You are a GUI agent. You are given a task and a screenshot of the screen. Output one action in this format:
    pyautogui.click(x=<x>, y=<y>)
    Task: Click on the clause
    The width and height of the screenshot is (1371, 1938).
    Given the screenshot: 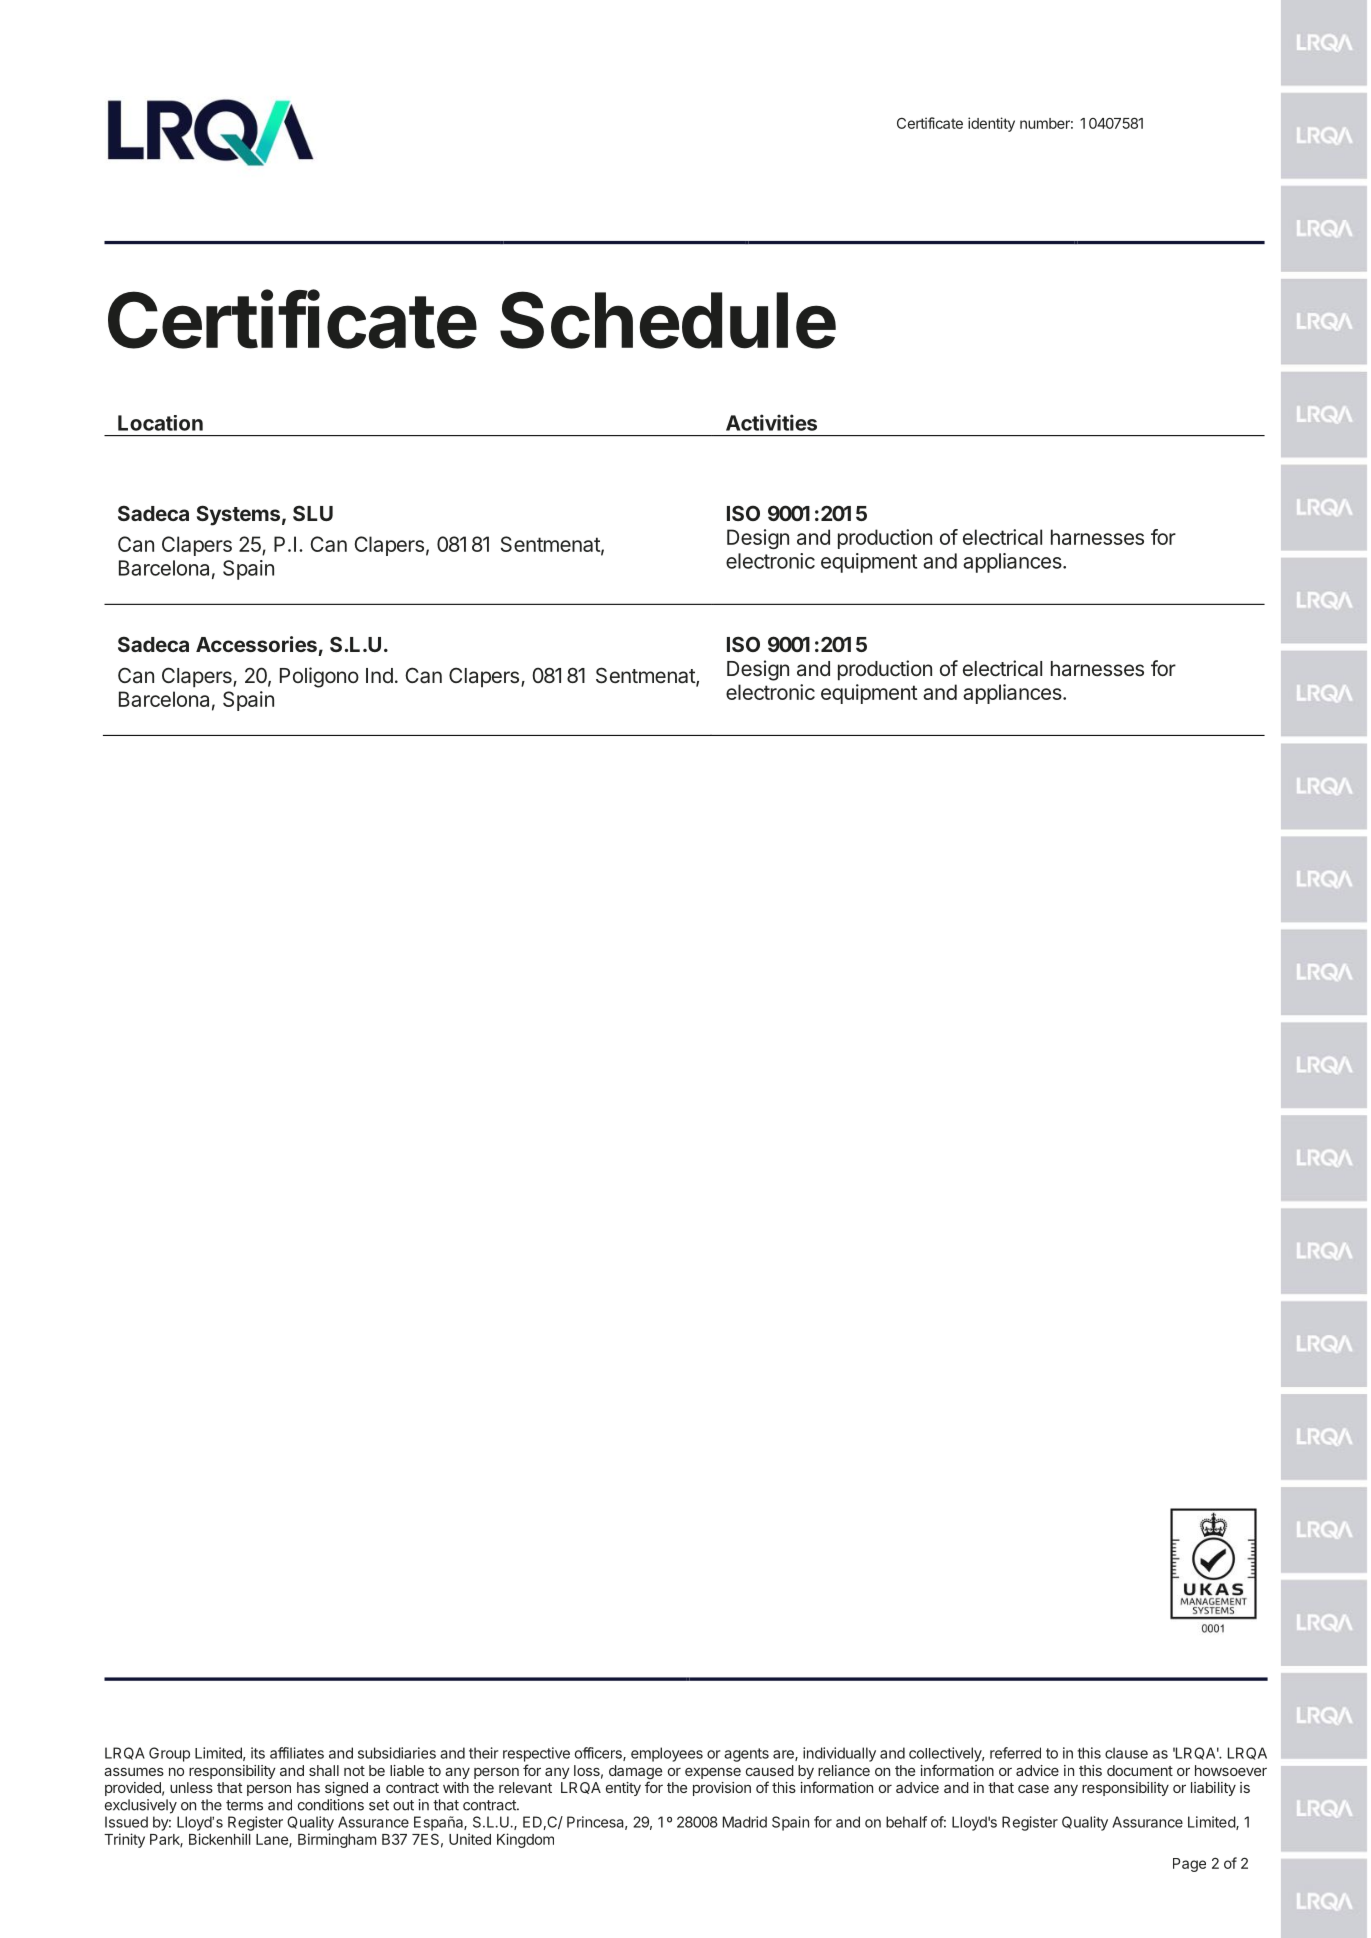 What is the action you would take?
    pyautogui.click(x=1126, y=1753)
